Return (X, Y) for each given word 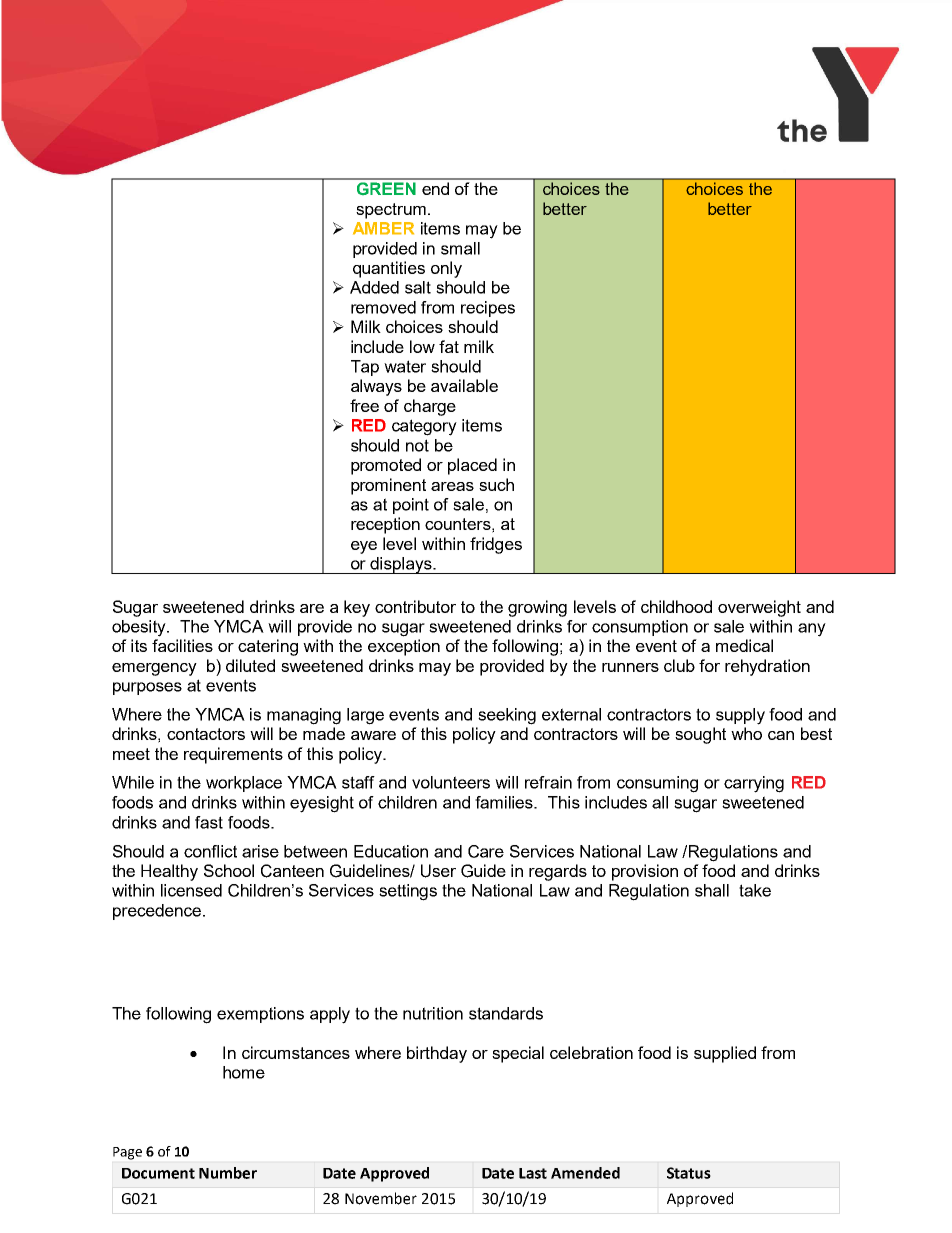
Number (228, 1173)
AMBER (383, 228)
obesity (140, 628)
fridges (496, 545)
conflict (210, 851)
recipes (488, 309)
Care (486, 851)
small (460, 248)
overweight (759, 608)
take (755, 890)
